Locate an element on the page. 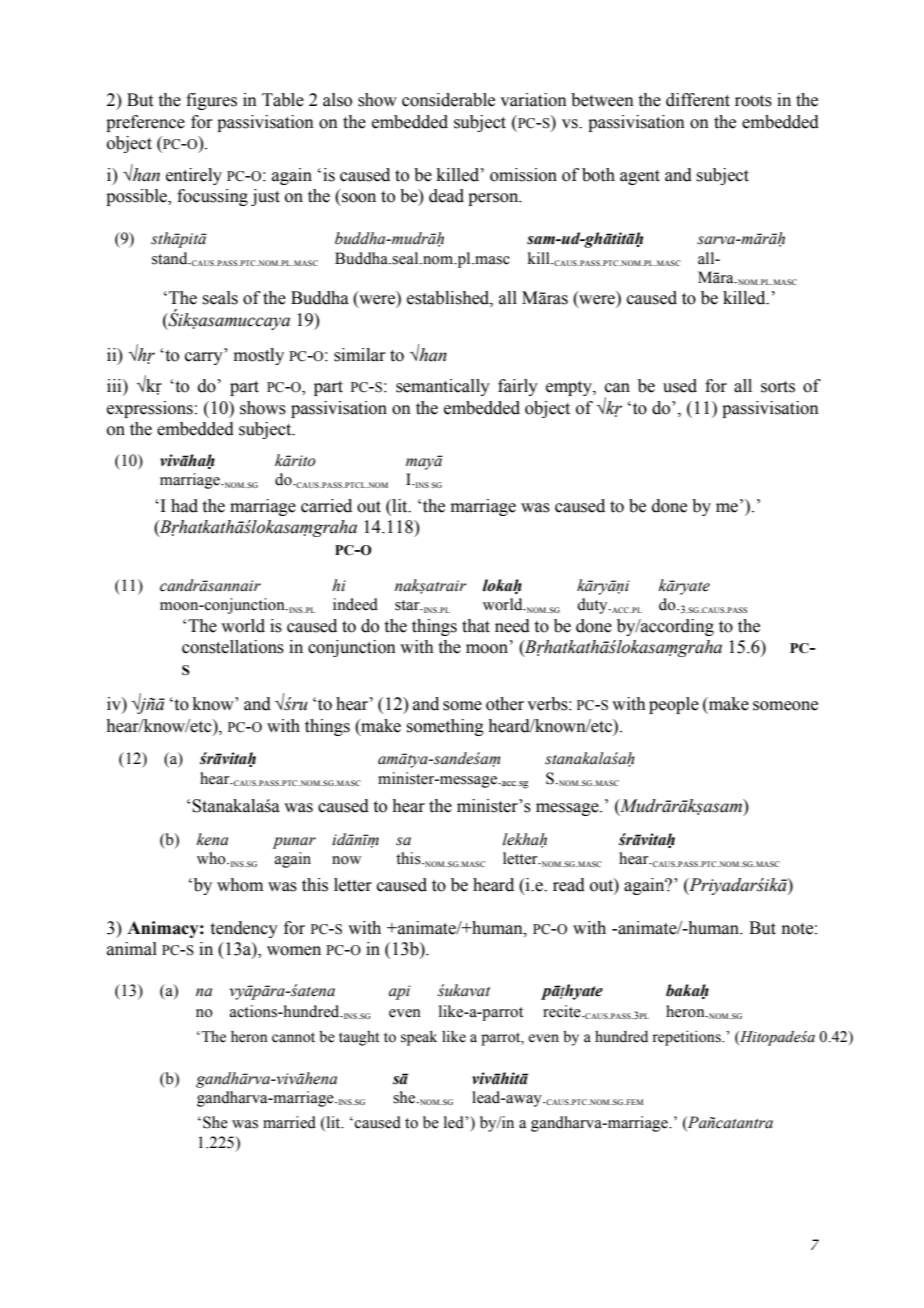  married is located at coordinates (289, 1122).
